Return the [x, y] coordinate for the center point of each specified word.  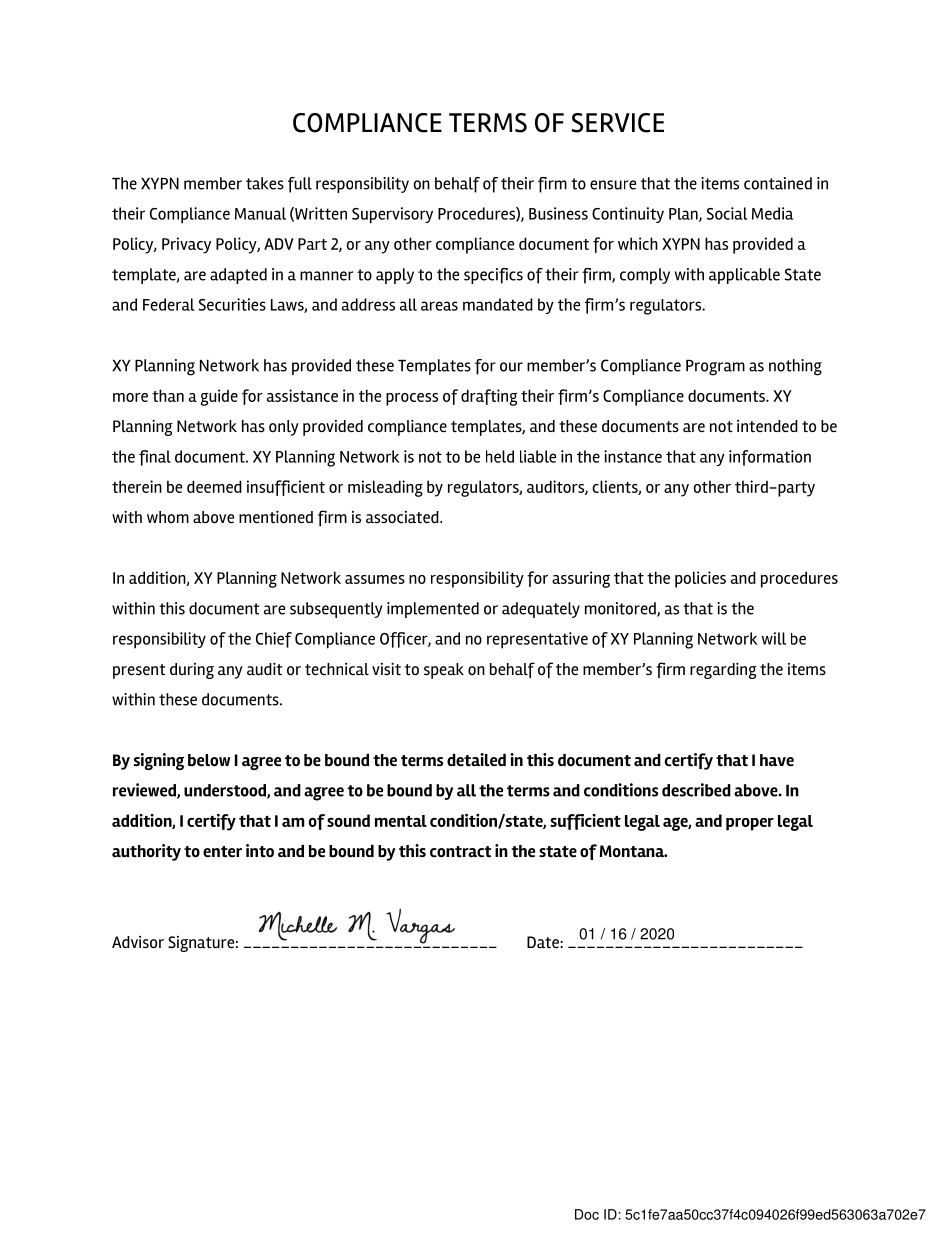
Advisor [138, 942]
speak [444, 671]
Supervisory [392, 215]
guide [219, 397]
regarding [723, 671]
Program [715, 368]
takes [265, 183]
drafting [489, 397]
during [192, 671]
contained [778, 183]
